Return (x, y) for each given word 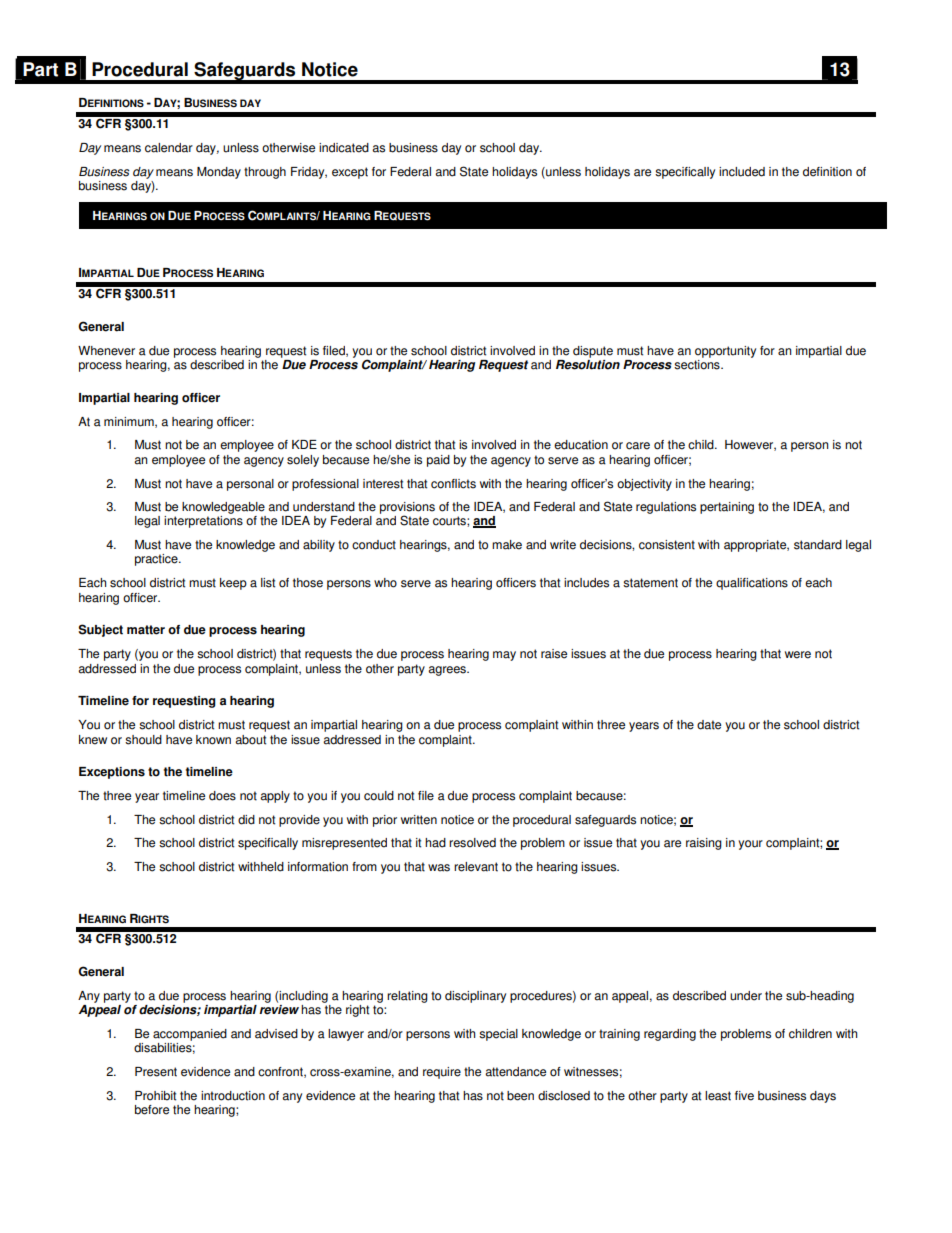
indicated (344, 148)
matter (146, 630)
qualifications (752, 584)
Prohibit (155, 1096)
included (742, 172)
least (718, 1096)
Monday (219, 173)
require (442, 1073)
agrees (448, 671)
